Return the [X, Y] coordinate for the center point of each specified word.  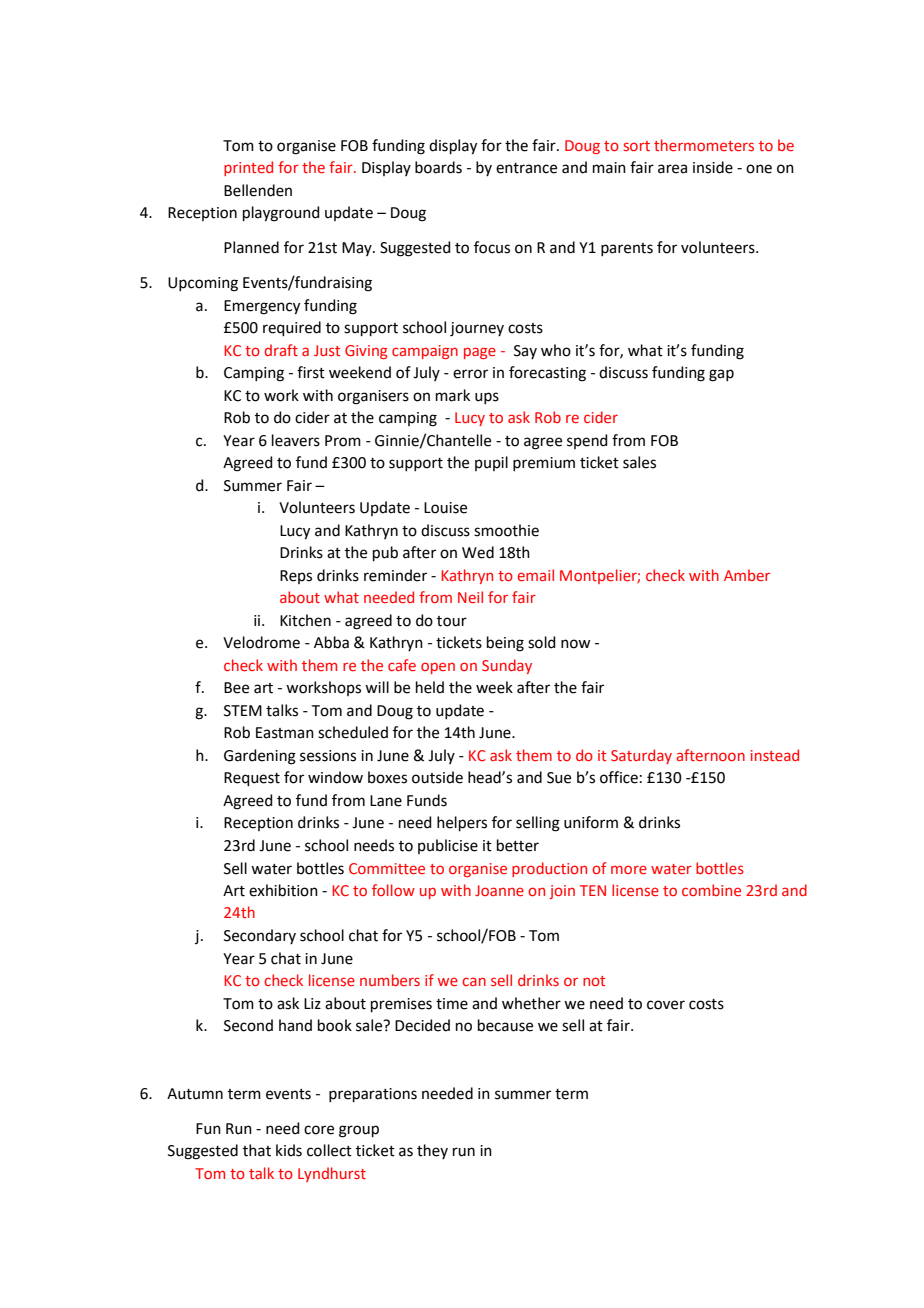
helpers [462, 823]
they [432, 1151]
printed [248, 168]
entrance [526, 168]
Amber [747, 575]
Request [252, 779]
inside [713, 167]
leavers [296, 440]
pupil [491, 463]
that [257, 1150]
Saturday [641, 756]
